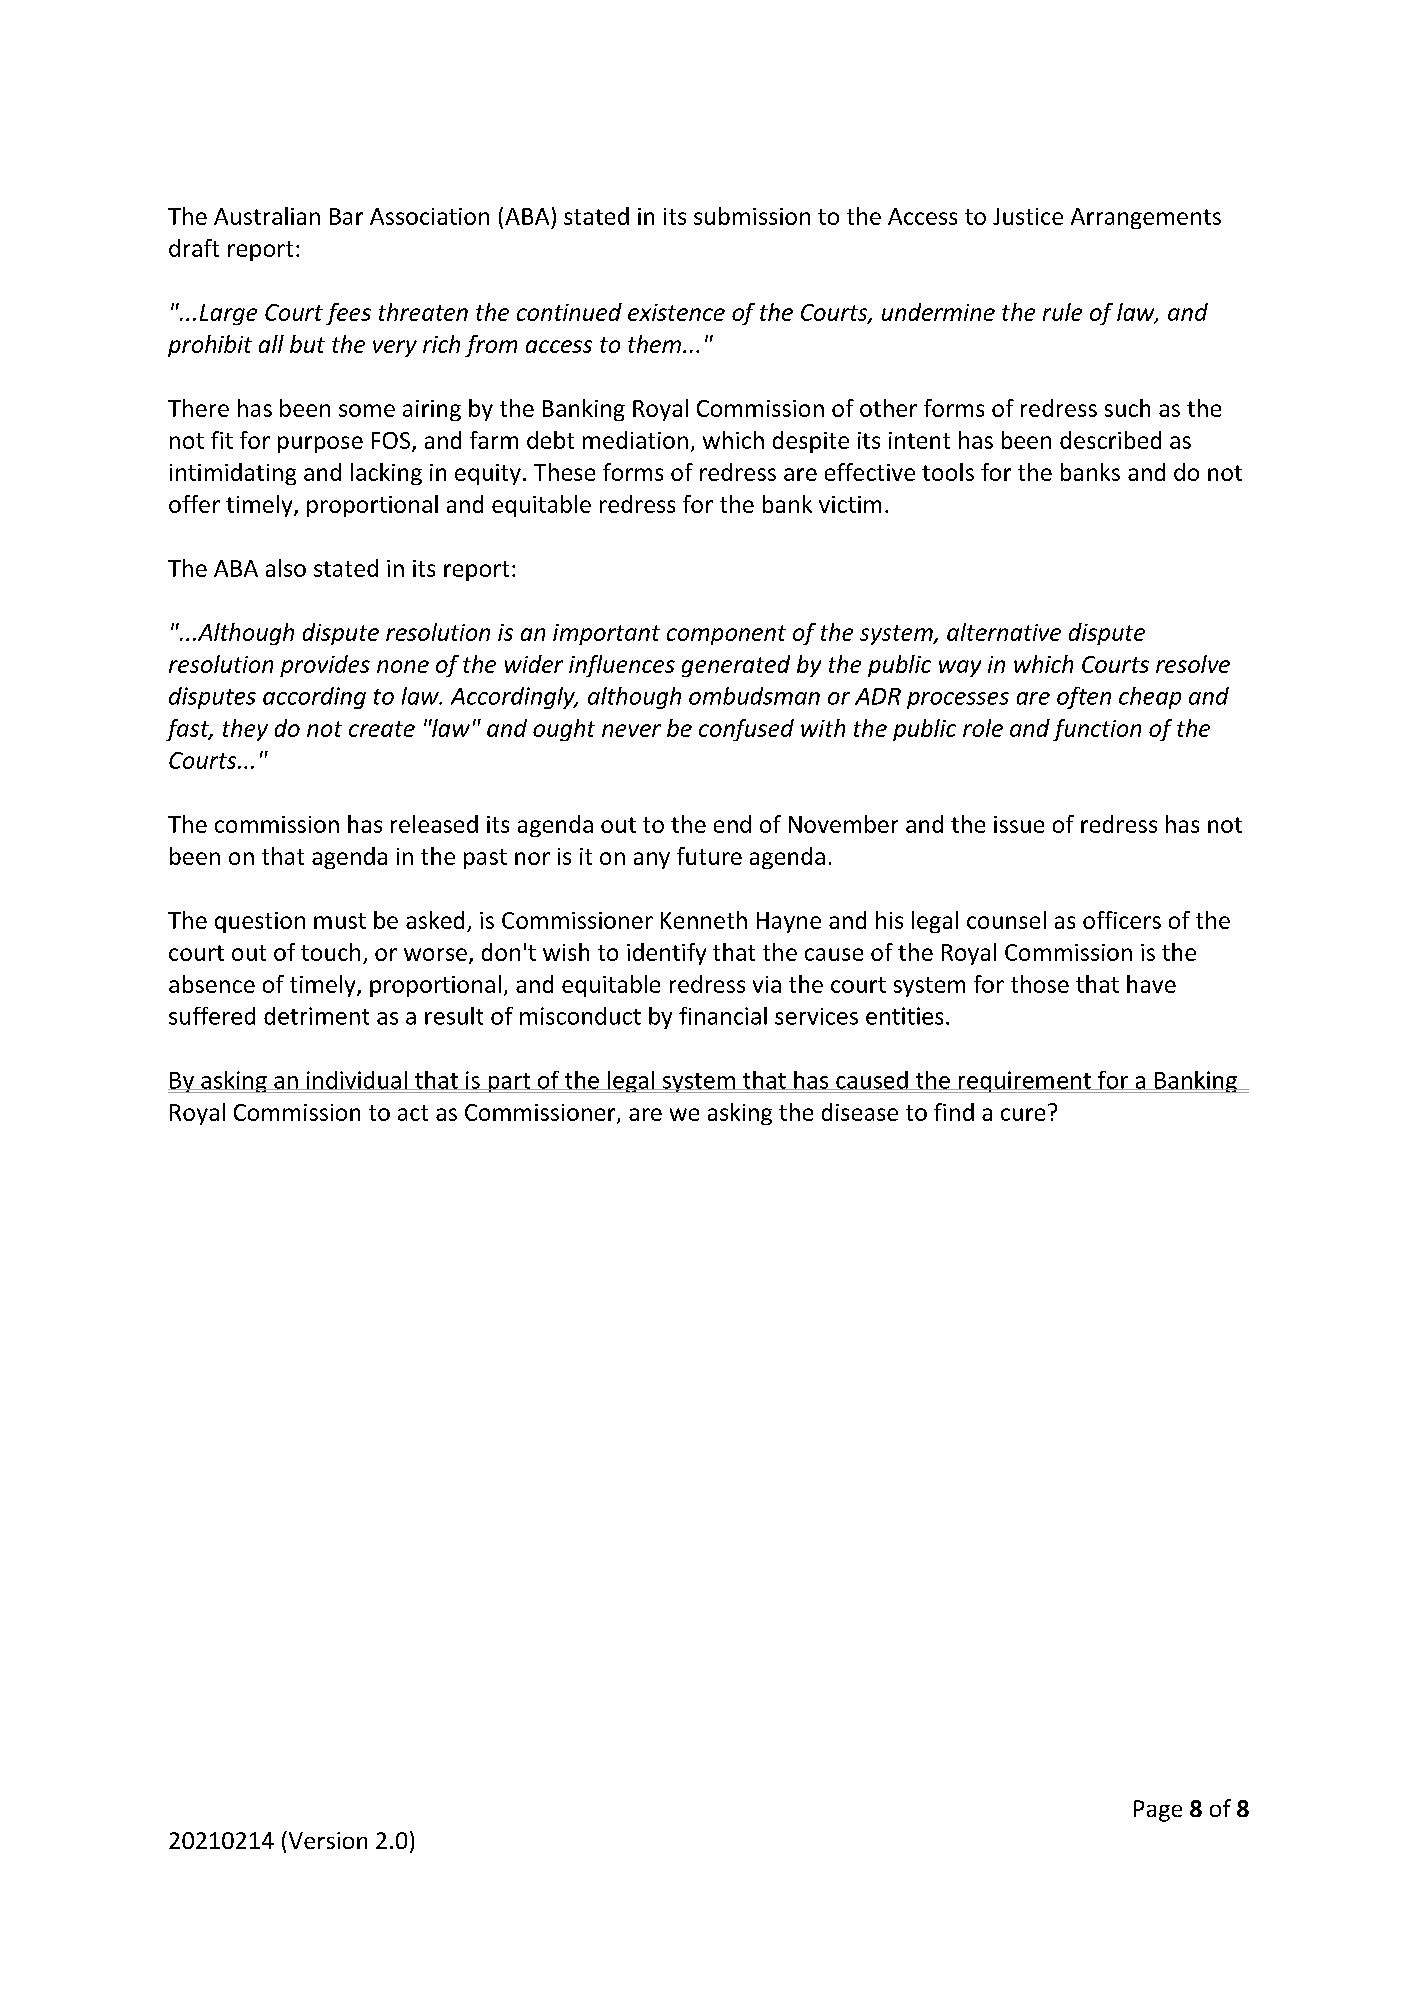  I want to click on find, so click(954, 1112).
